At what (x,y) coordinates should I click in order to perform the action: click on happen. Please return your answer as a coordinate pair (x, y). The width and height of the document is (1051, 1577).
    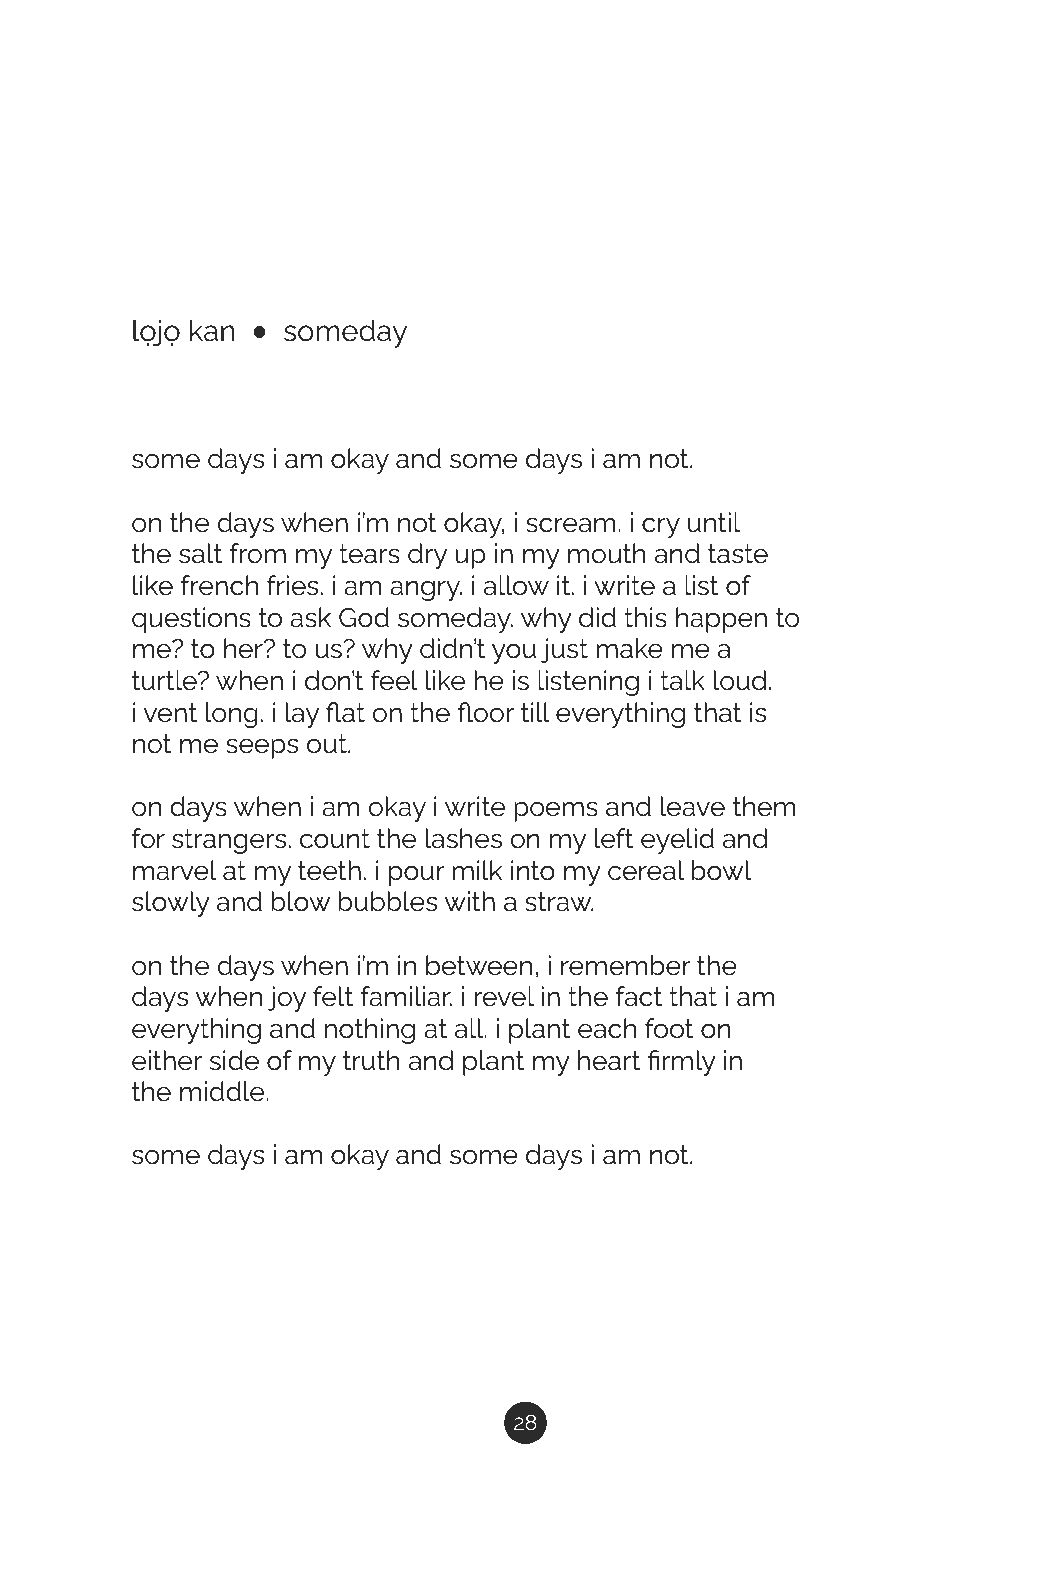
    Looking at the image, I should click on (721, 620).
